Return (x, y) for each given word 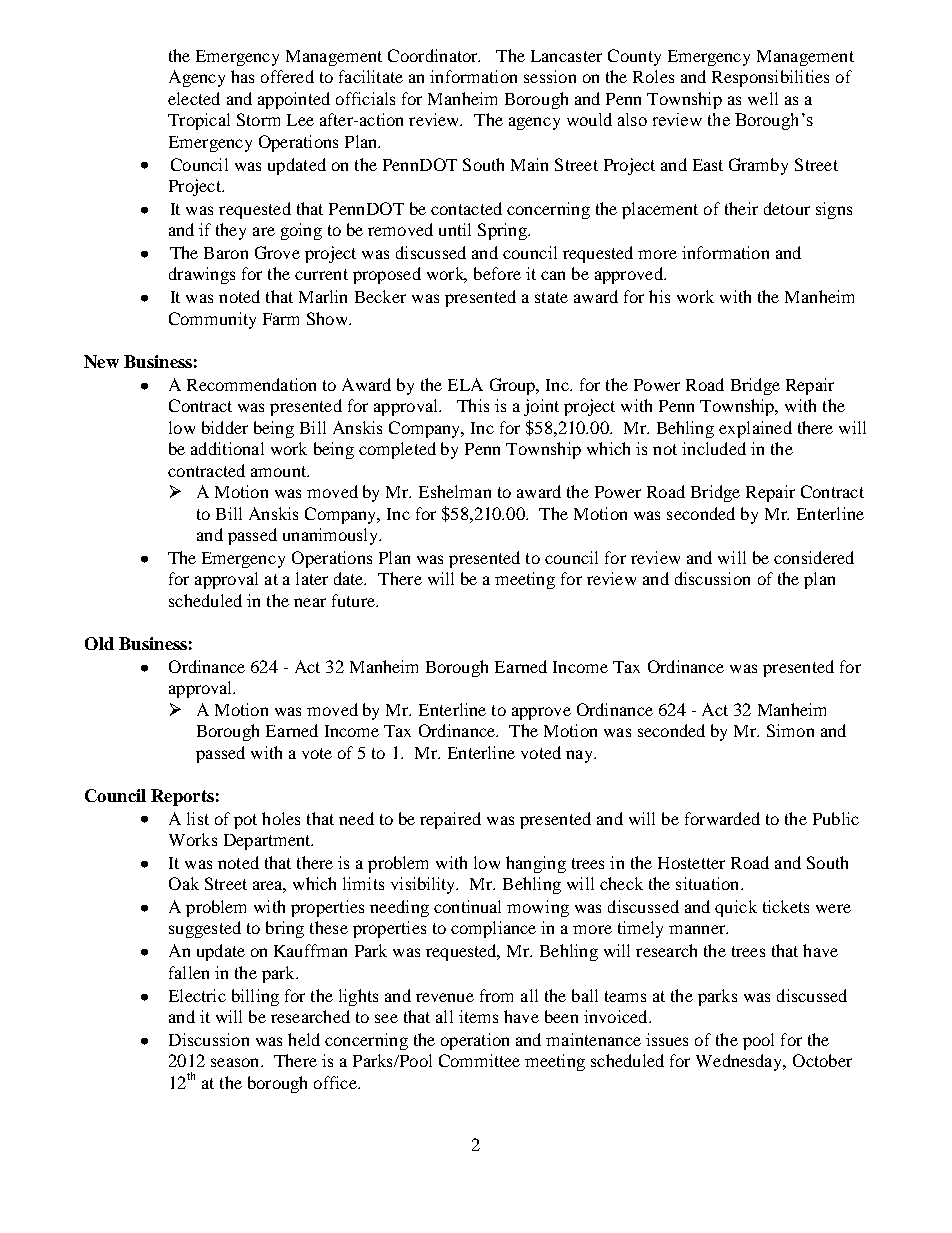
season (236, 1062)
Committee (479, 1060)
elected (194, 98)
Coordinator (434, 55)
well (763, 98)
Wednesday (740, 1062)
